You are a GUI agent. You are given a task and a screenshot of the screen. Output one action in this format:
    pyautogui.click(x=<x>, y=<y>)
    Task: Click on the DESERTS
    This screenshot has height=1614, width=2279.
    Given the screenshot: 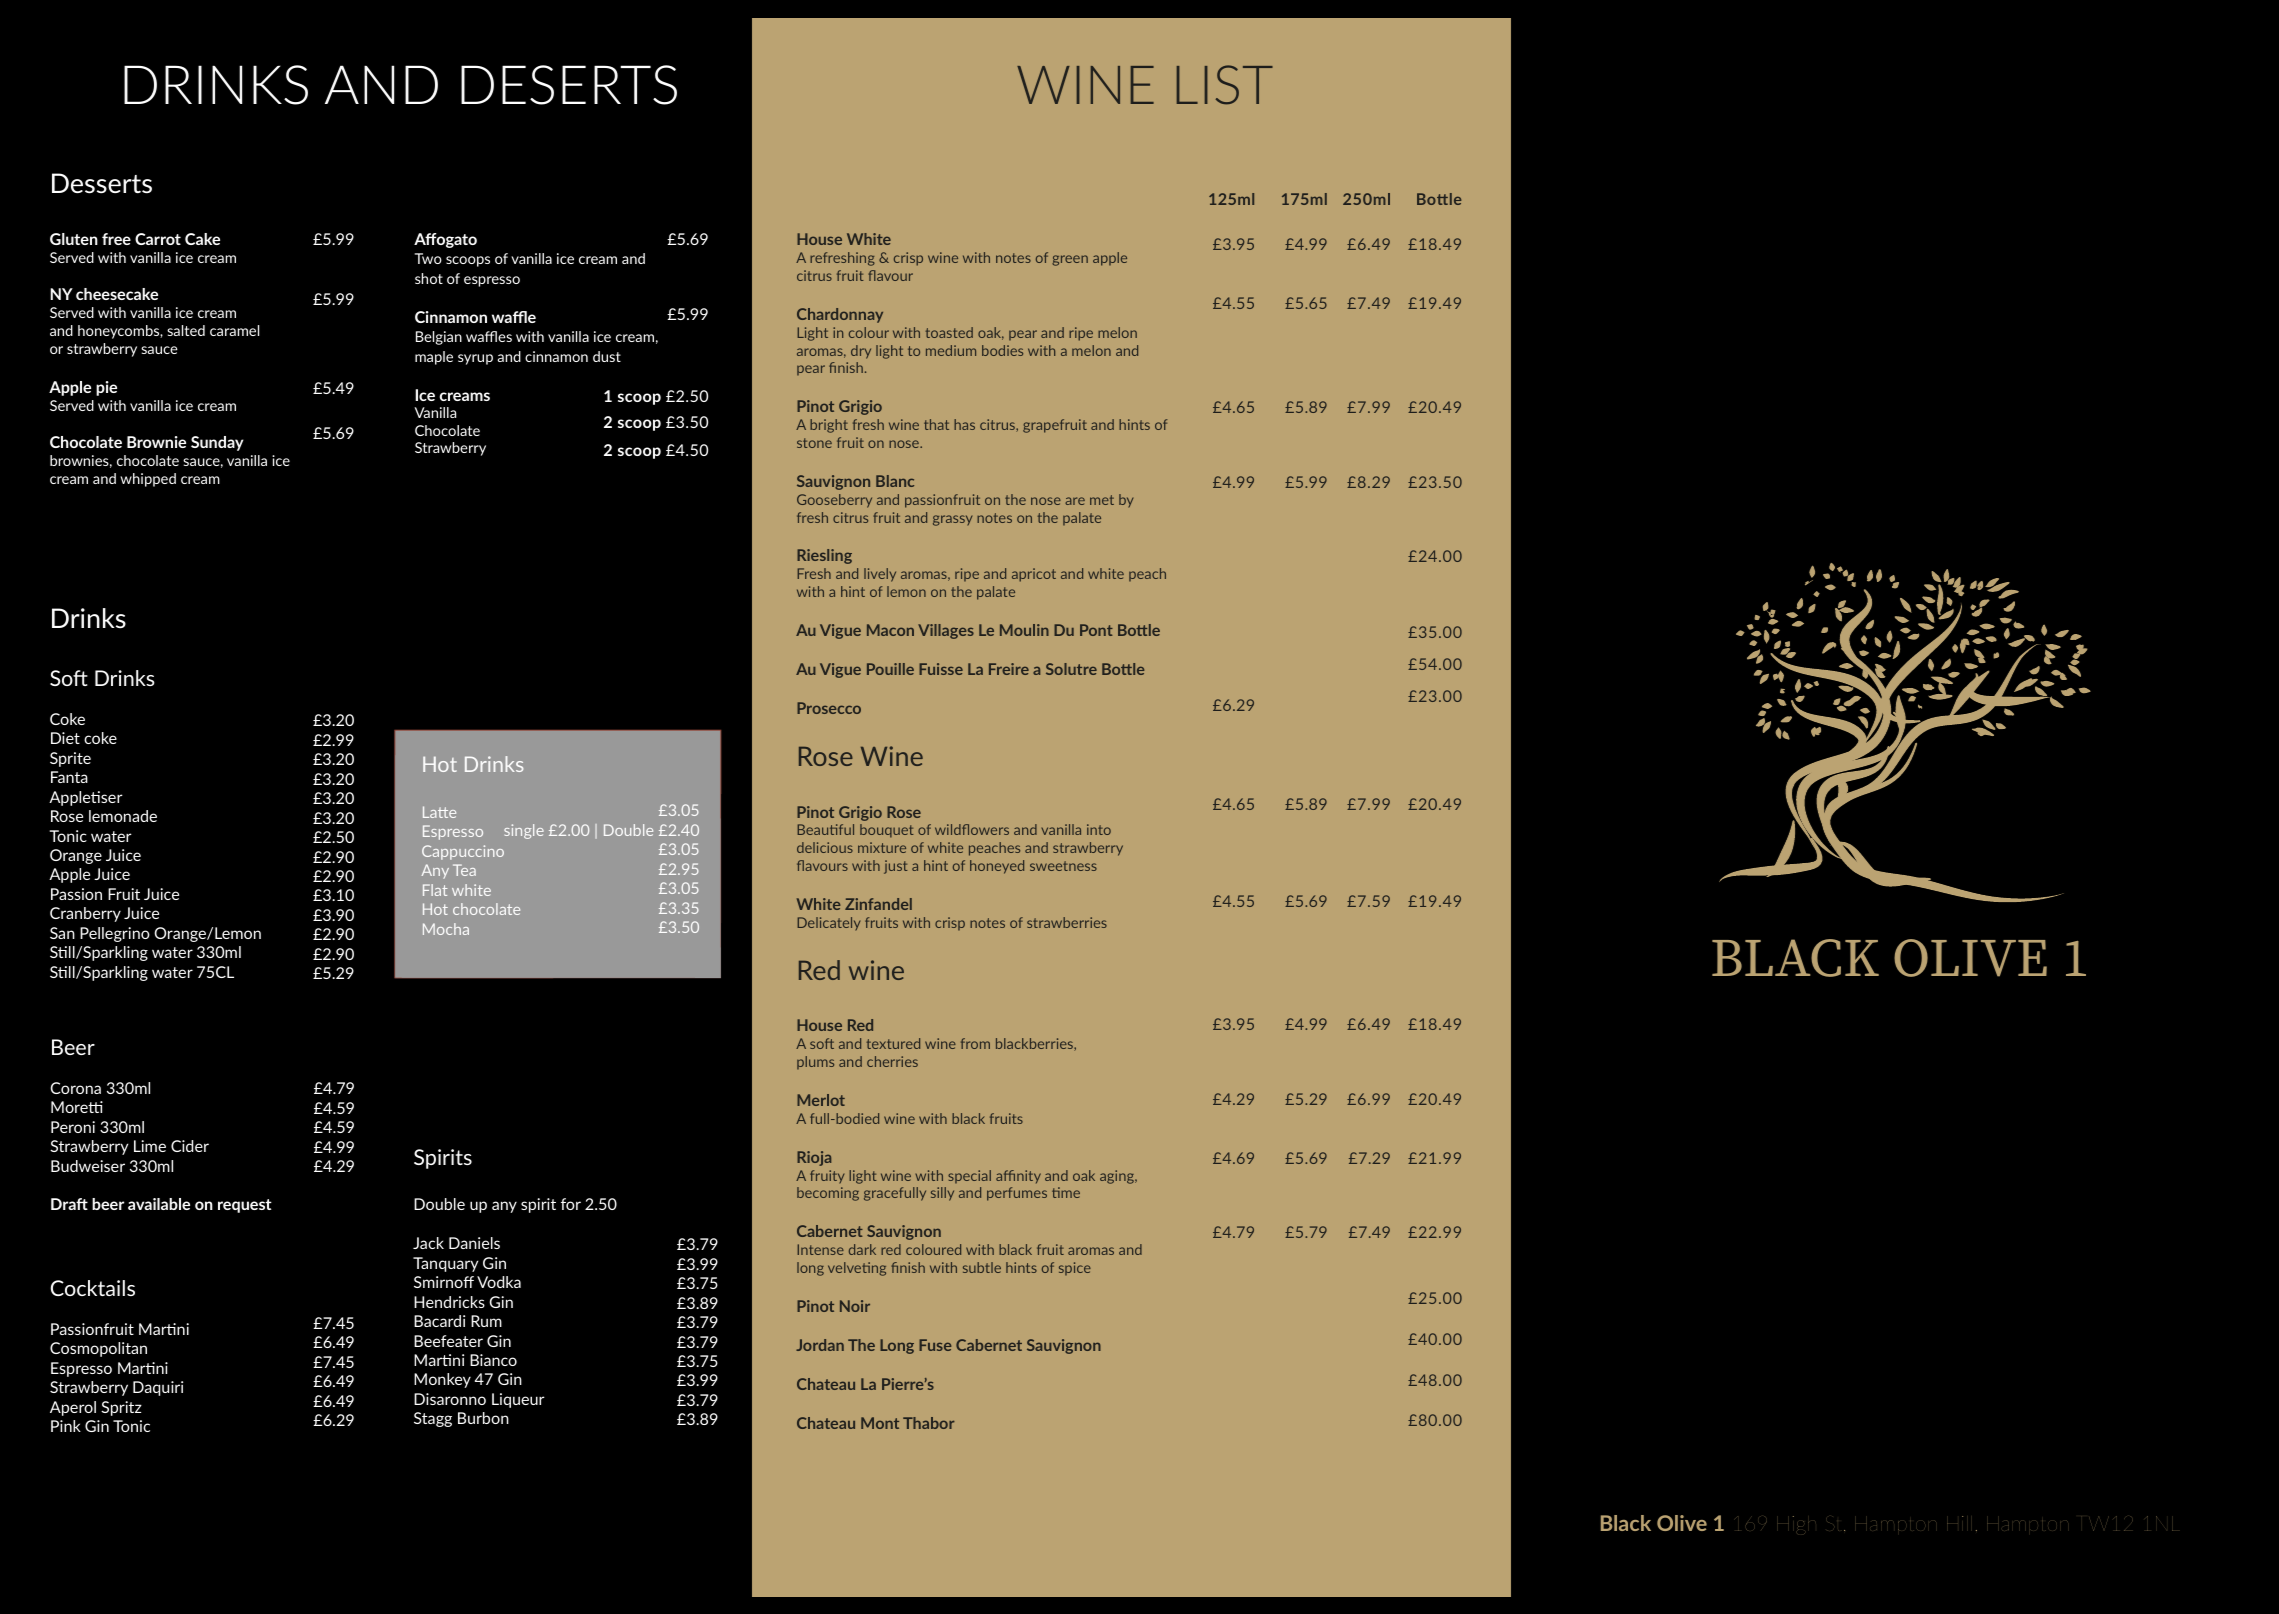 What is the action you would take?
    pyautogui.click(x=569, y=85)
